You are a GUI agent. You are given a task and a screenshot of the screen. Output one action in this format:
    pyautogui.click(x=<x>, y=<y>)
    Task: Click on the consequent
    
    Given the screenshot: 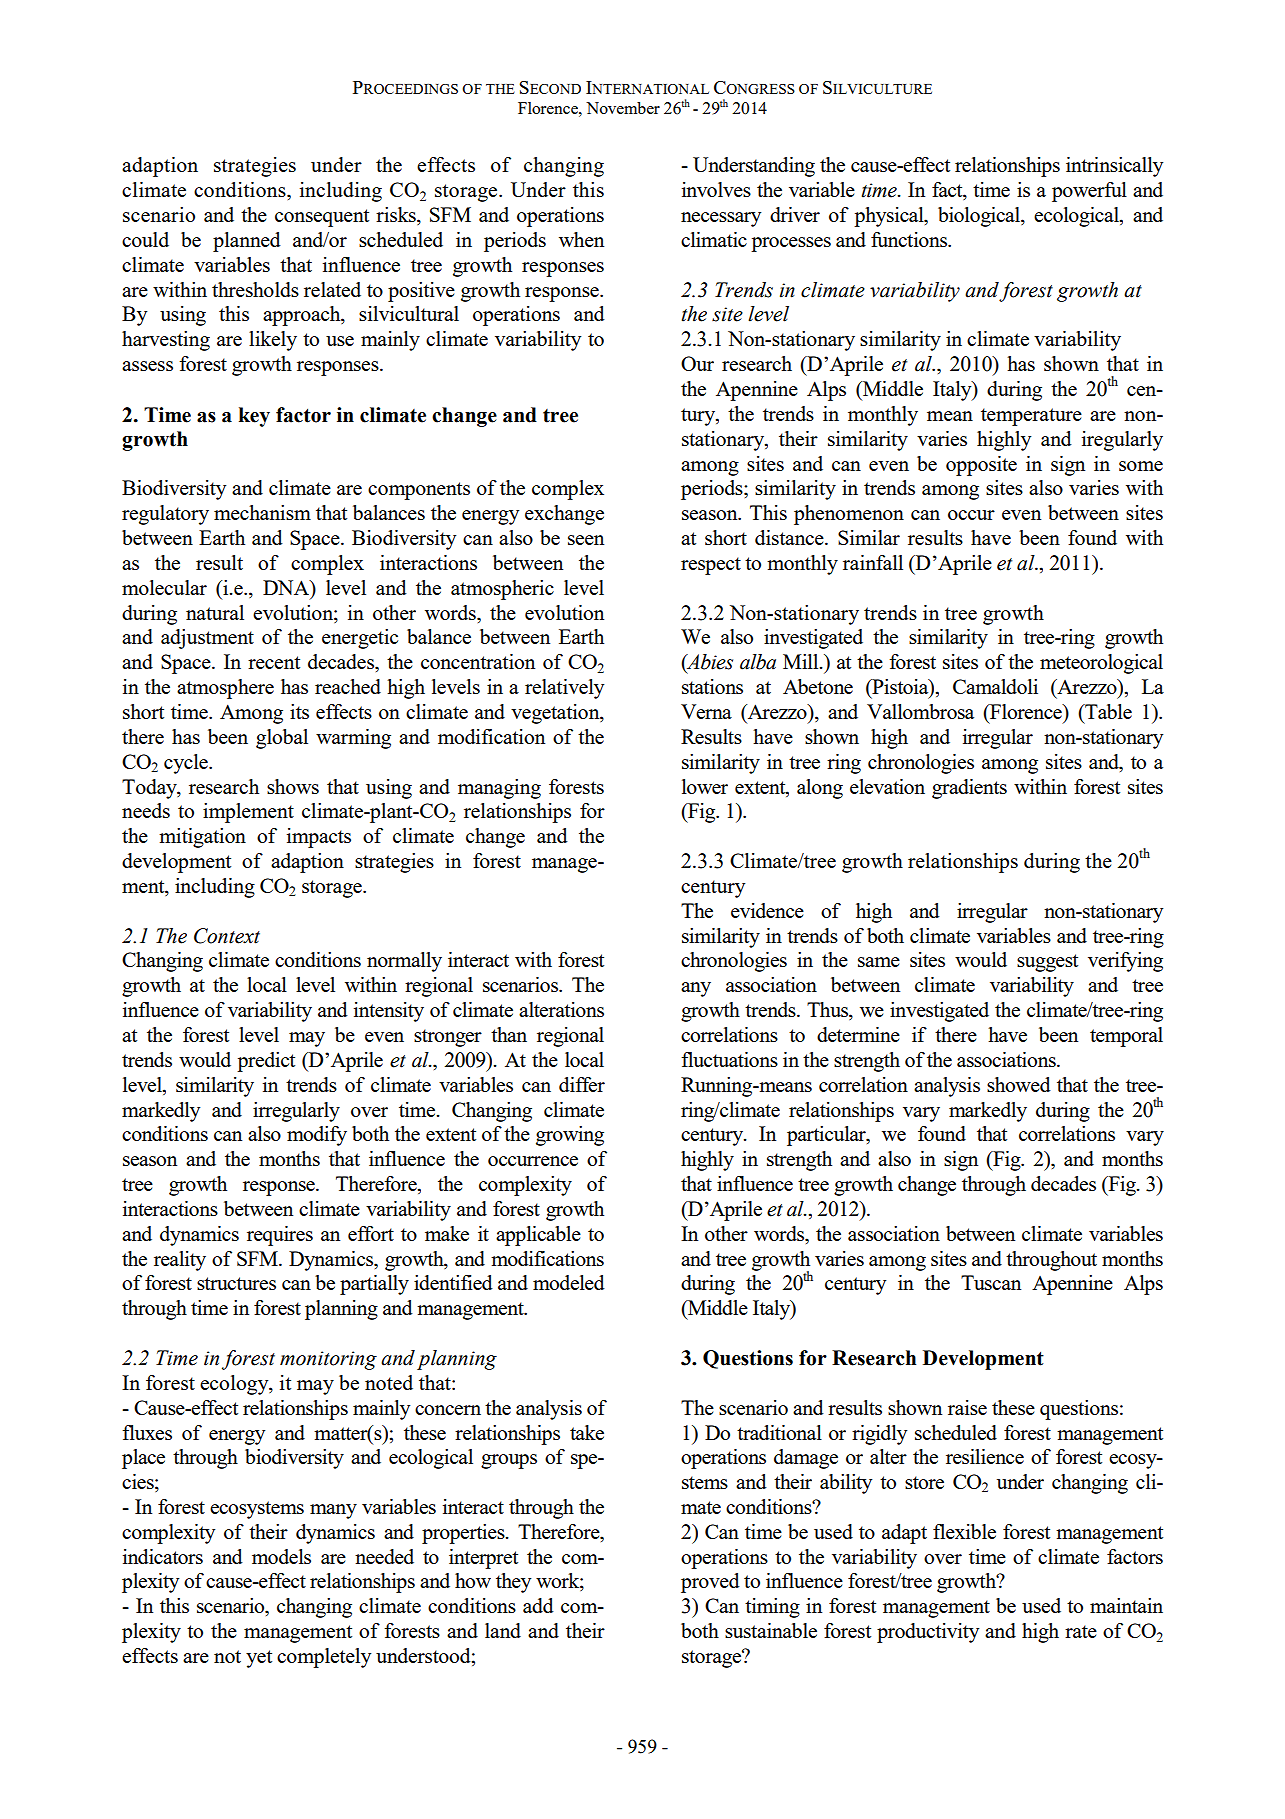 What is the action you would take?
    pyautogui.click(x=322, y=218)
